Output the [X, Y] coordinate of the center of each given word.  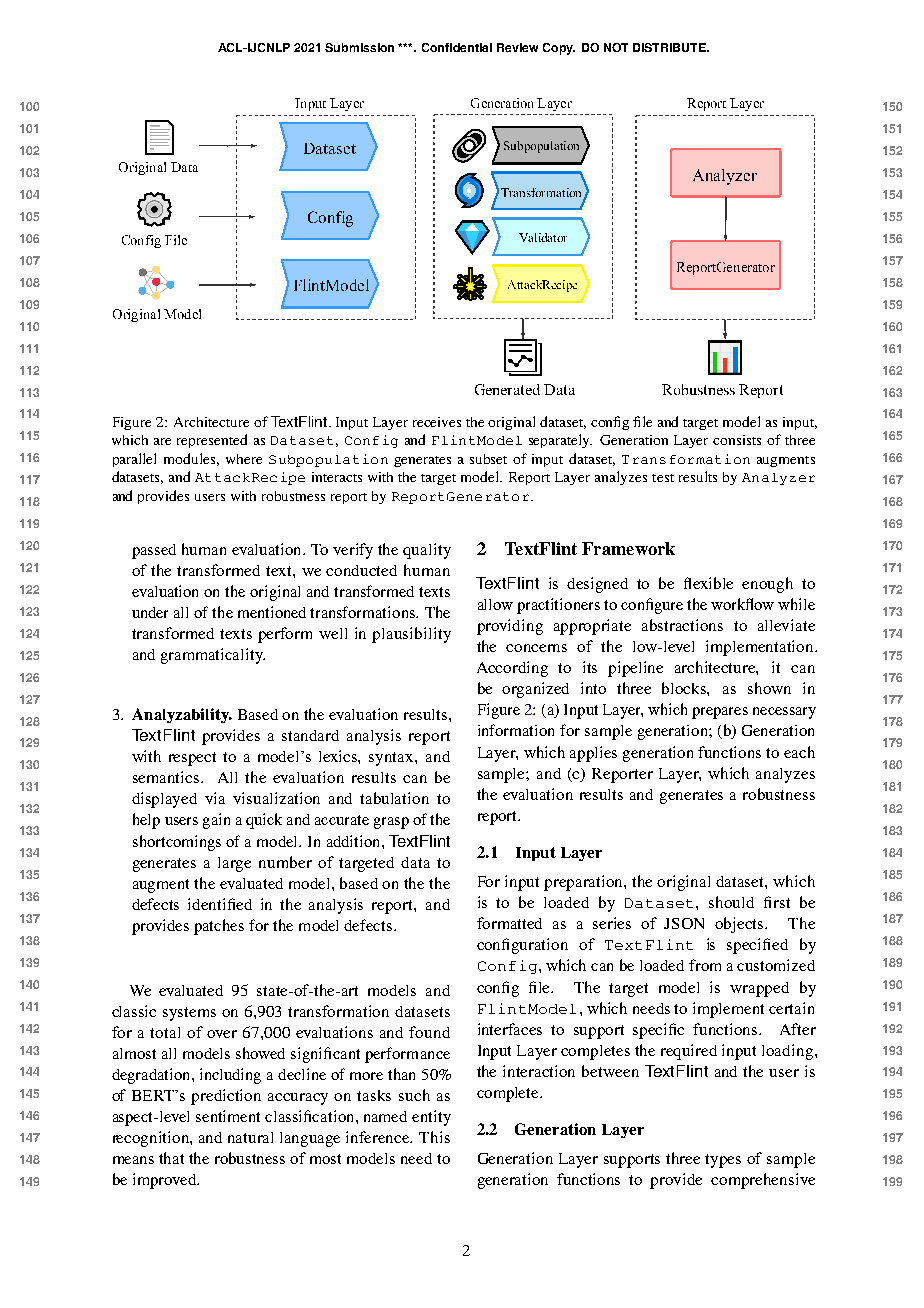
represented [212, 441]
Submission [359, 47]
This [434, 1137]
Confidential [457, 47]
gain [216, 821]
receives [437, 422]
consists [737, 440]
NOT [616, 47]
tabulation [394, 798]
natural [250, 1137]
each [799, 752]
